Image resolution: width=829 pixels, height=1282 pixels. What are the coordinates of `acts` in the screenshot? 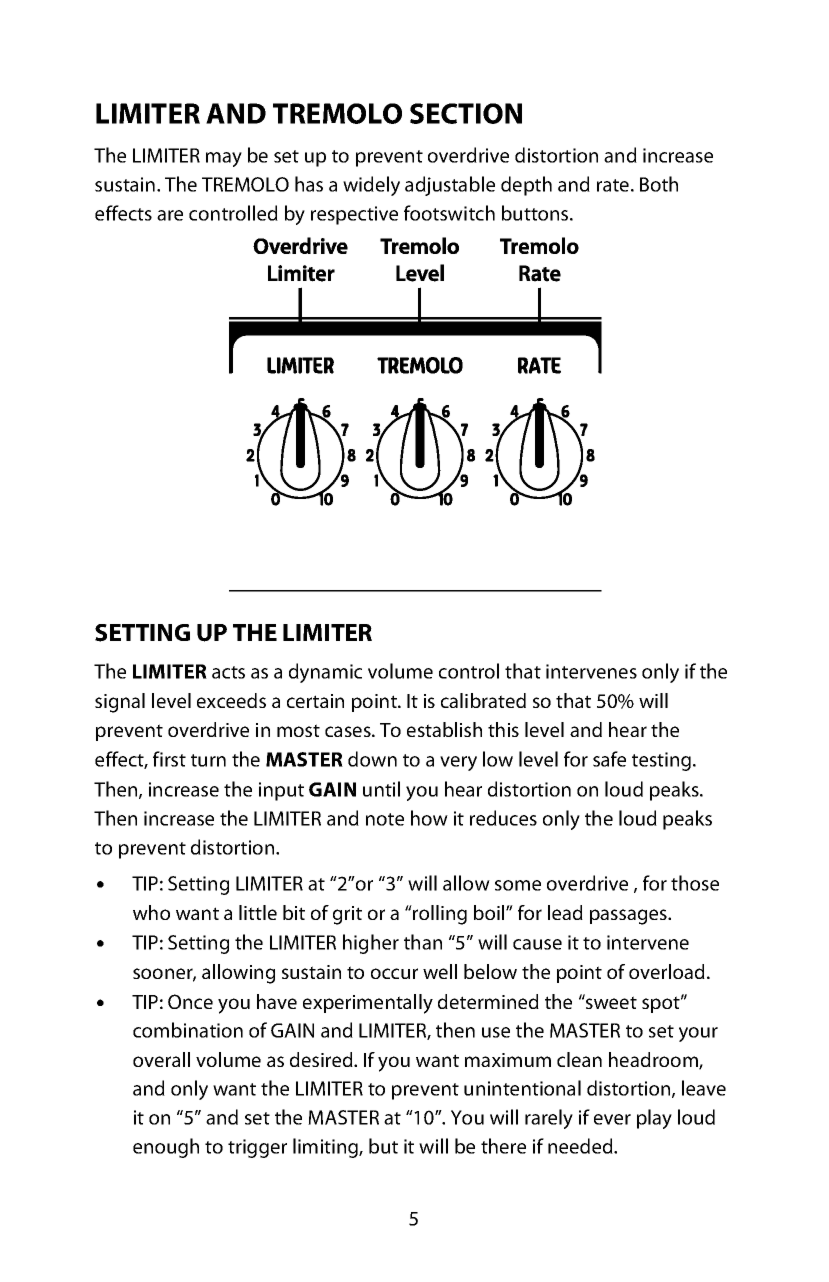 It's located at (228, 672).
